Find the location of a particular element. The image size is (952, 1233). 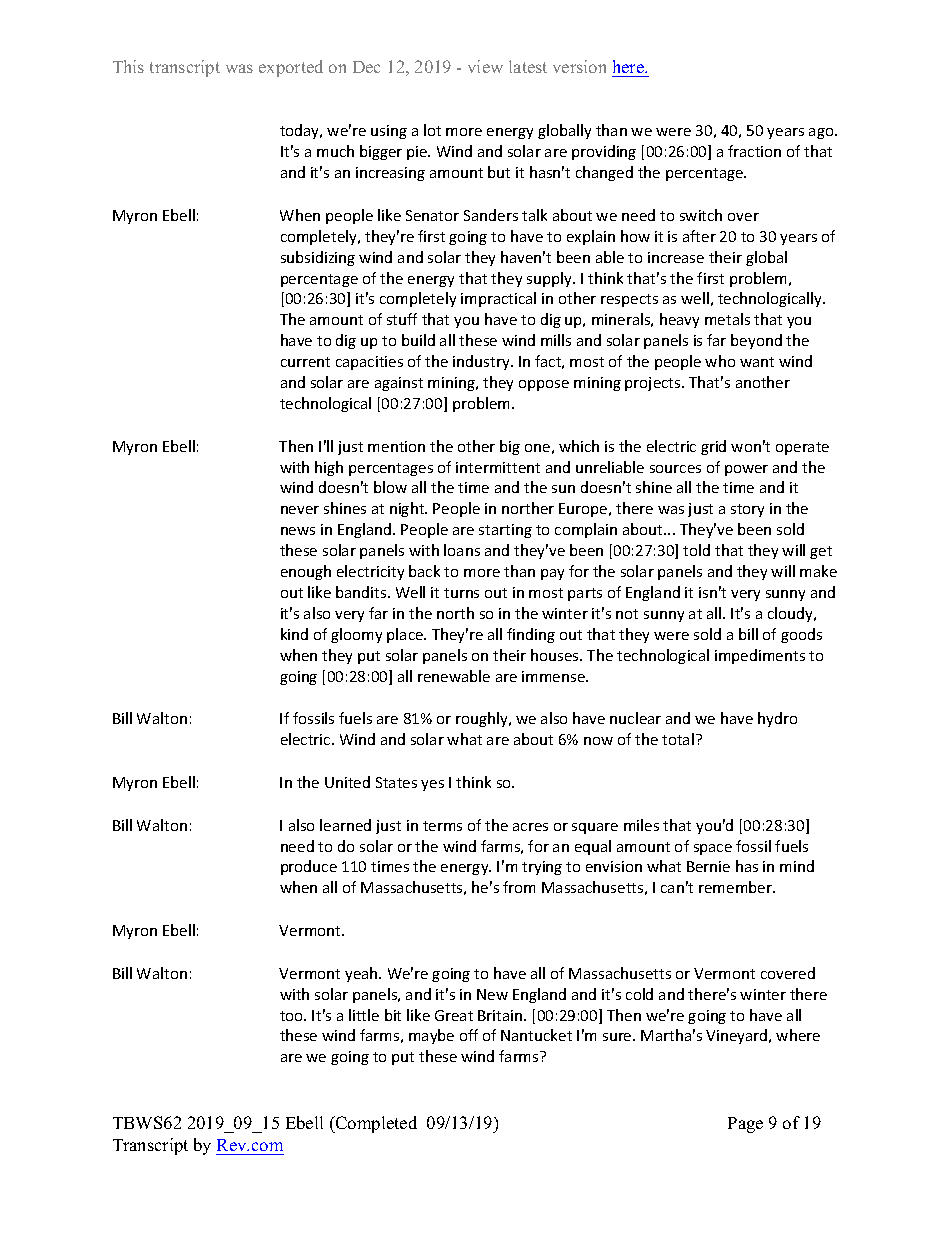

hydro is located at coordinates (777, 719).
